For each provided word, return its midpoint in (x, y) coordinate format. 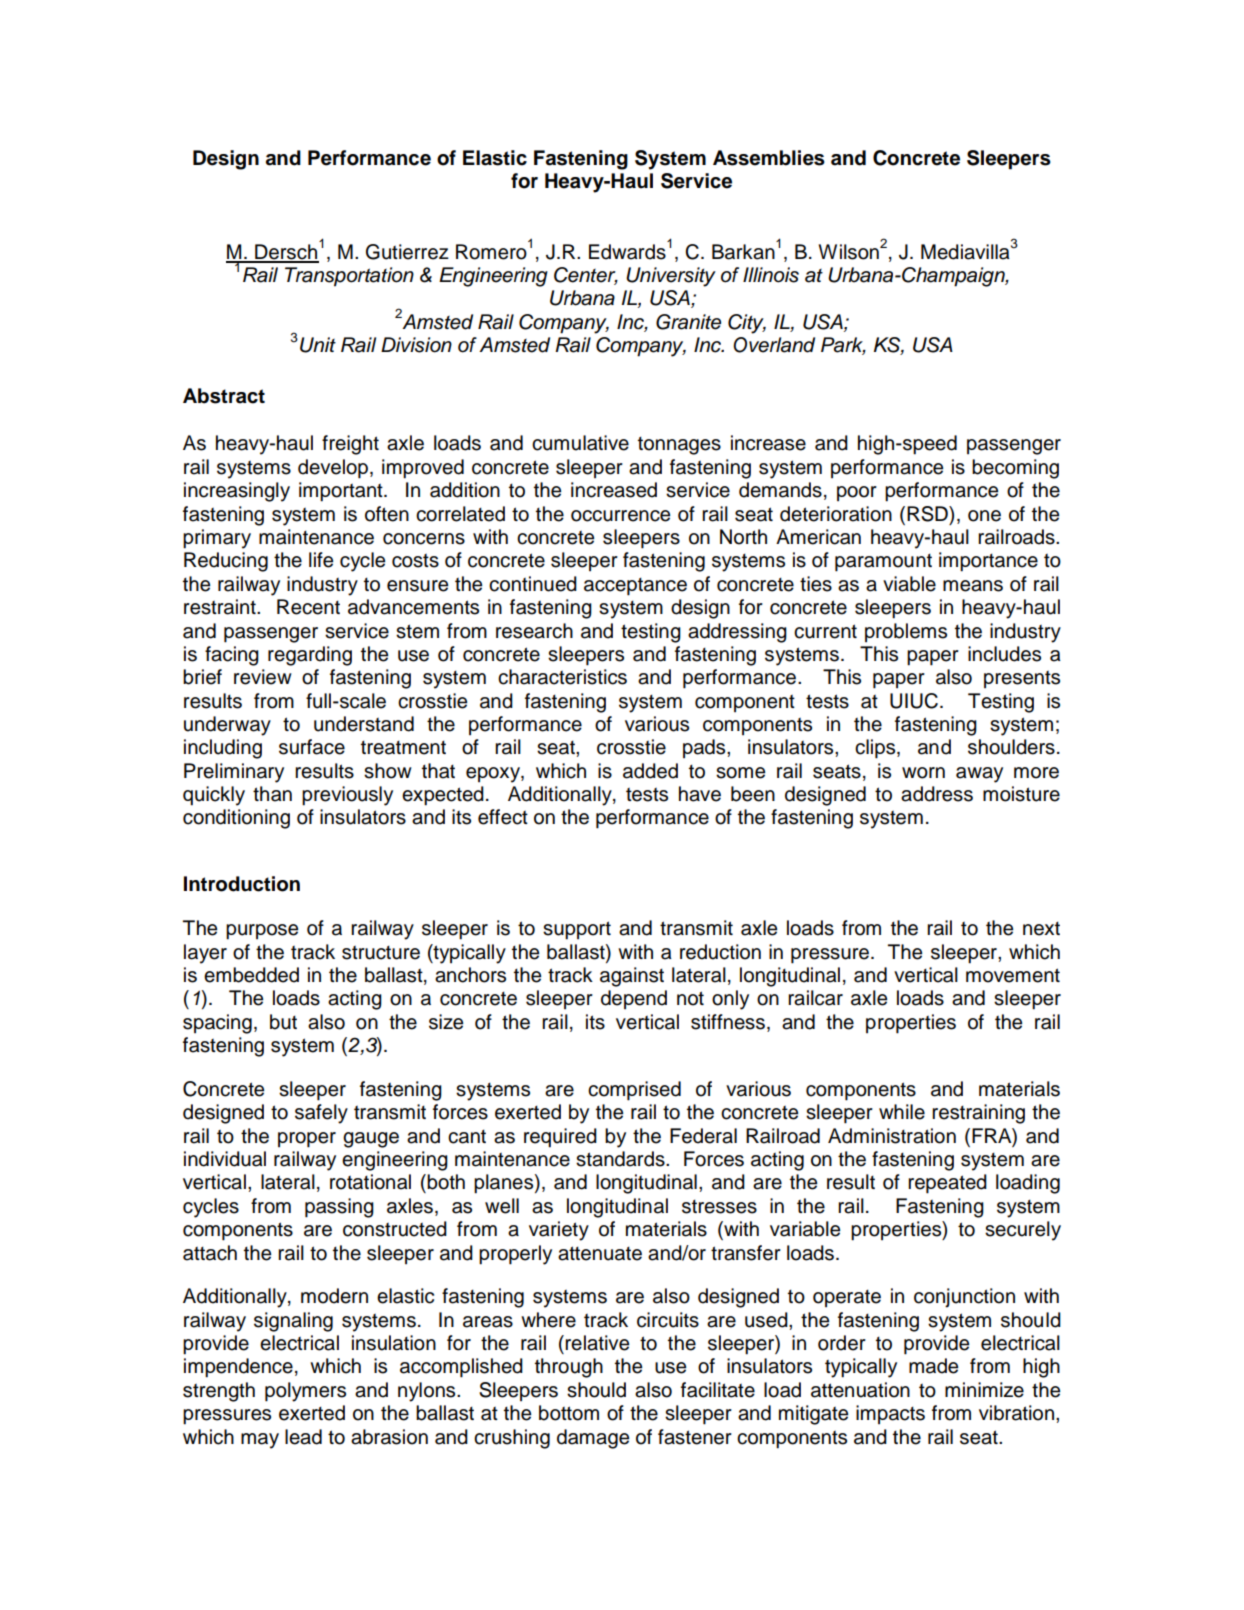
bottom (569, 1413)
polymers (305, 1392)
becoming (1015, 469)
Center (586, 276)
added (650, 771)
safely (321, 1114)
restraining (978, 1114)
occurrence (620, 516)
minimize (984, 1390)
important (342, 492)
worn (923, 773)
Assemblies (769, 158)
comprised (634, 1091)
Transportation (349, 277)
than (272, 794)
